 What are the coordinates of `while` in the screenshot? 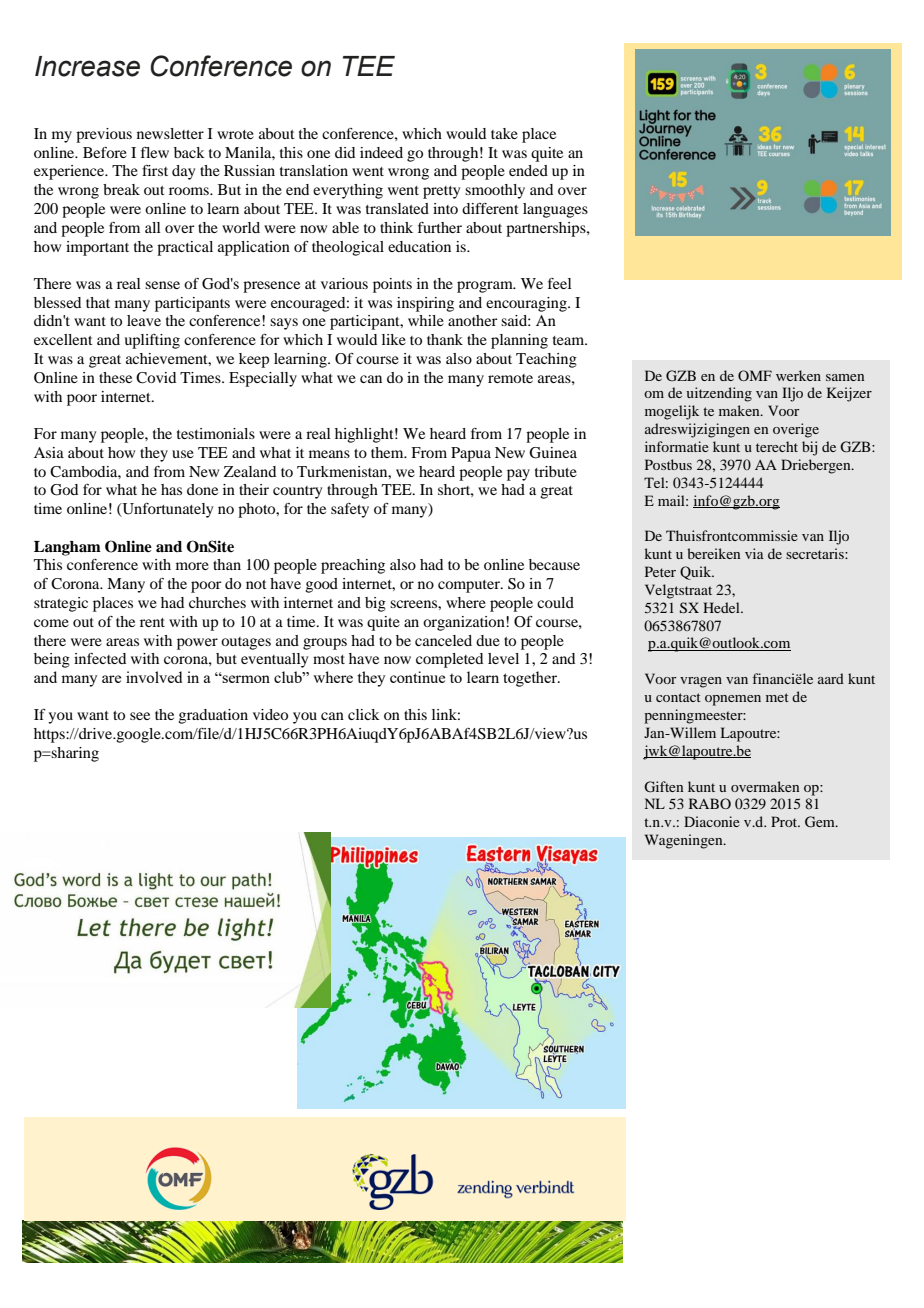 It's located at (426, 320).
